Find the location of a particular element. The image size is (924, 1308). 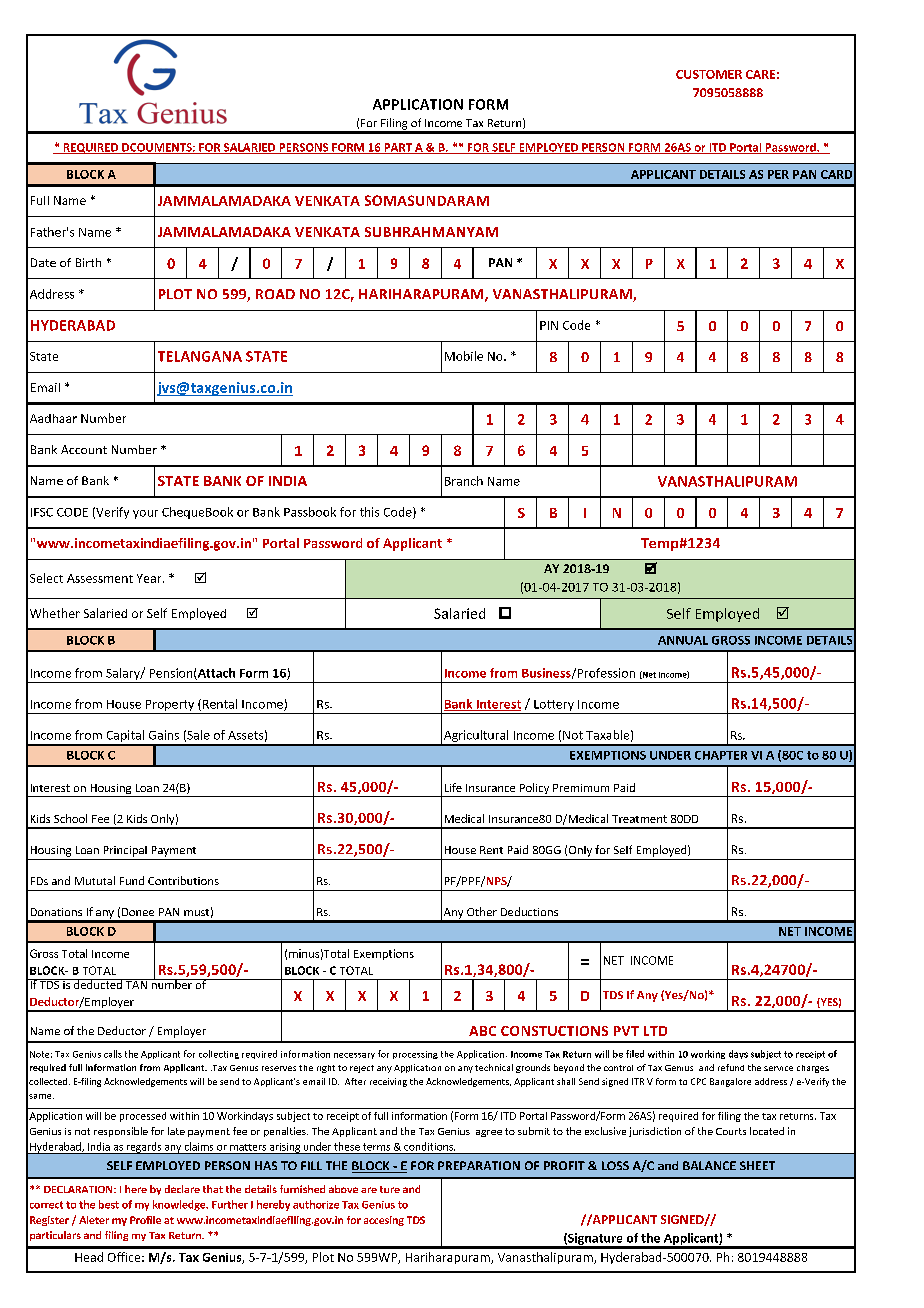

this is located at coordinates (369, 512).
